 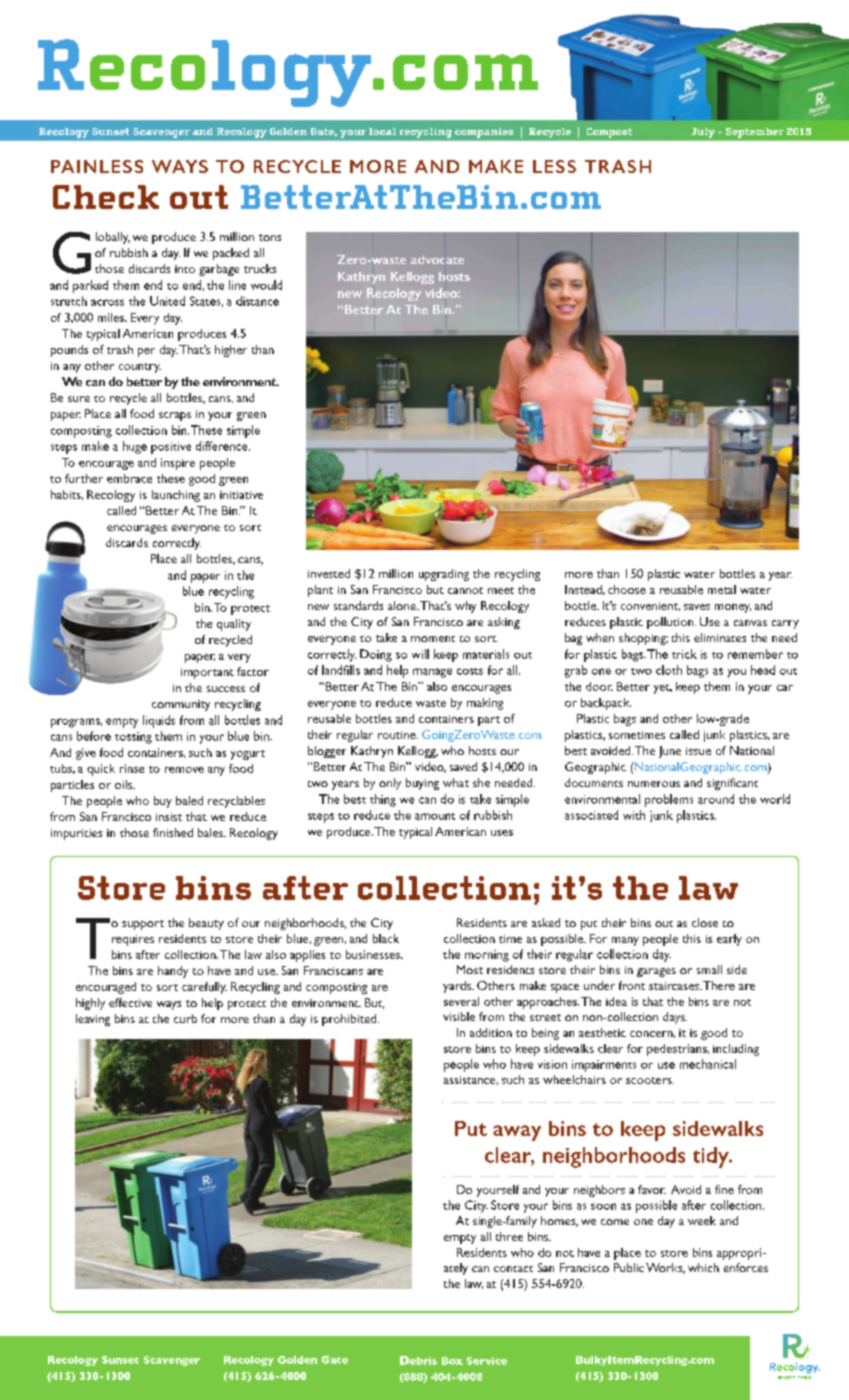 What do you see at coordinates (382, 131) in the screenshot?
I see `local` at bounding box center [382, 131].
